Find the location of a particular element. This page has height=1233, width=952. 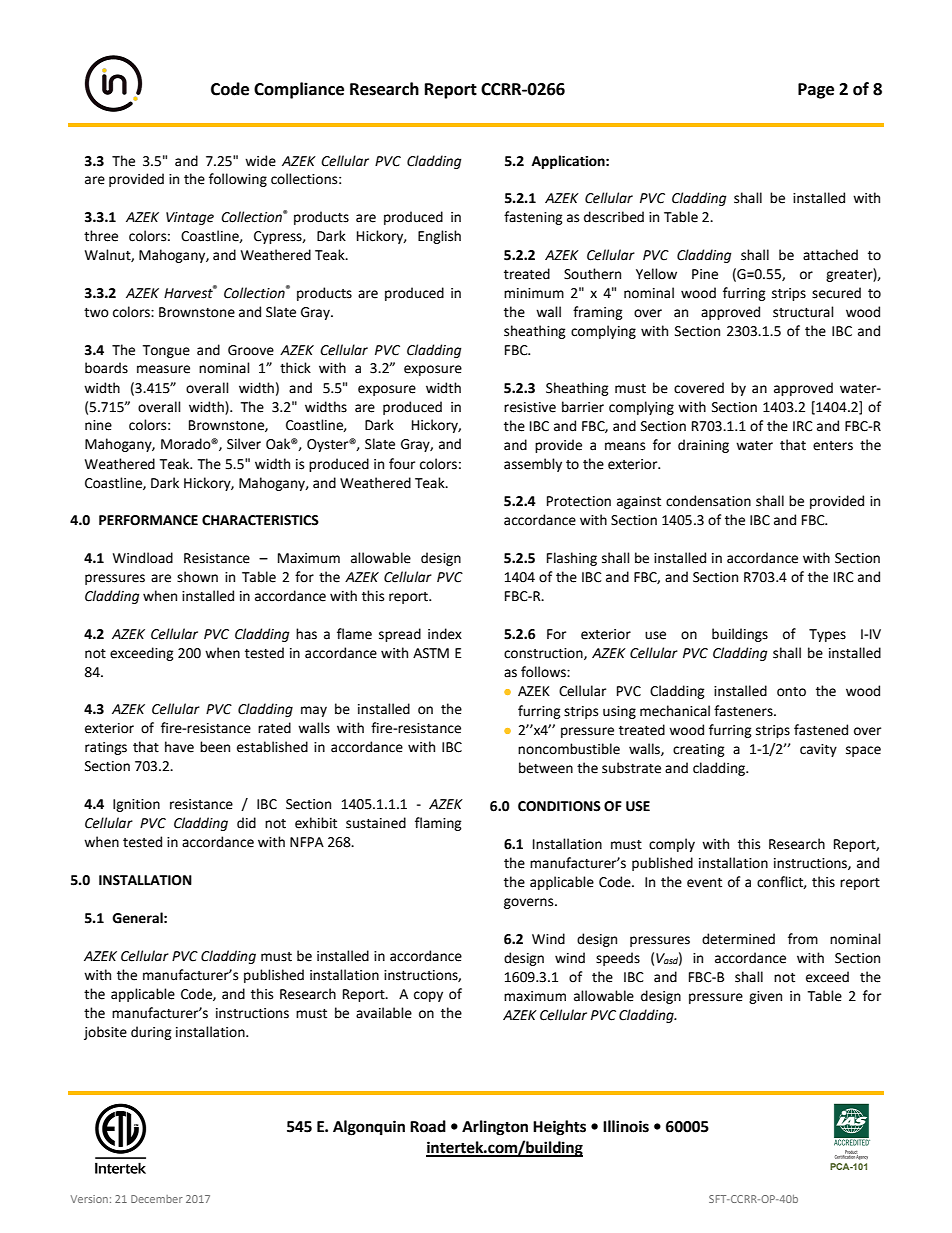

assembly is located at coordinates (533, 465).
